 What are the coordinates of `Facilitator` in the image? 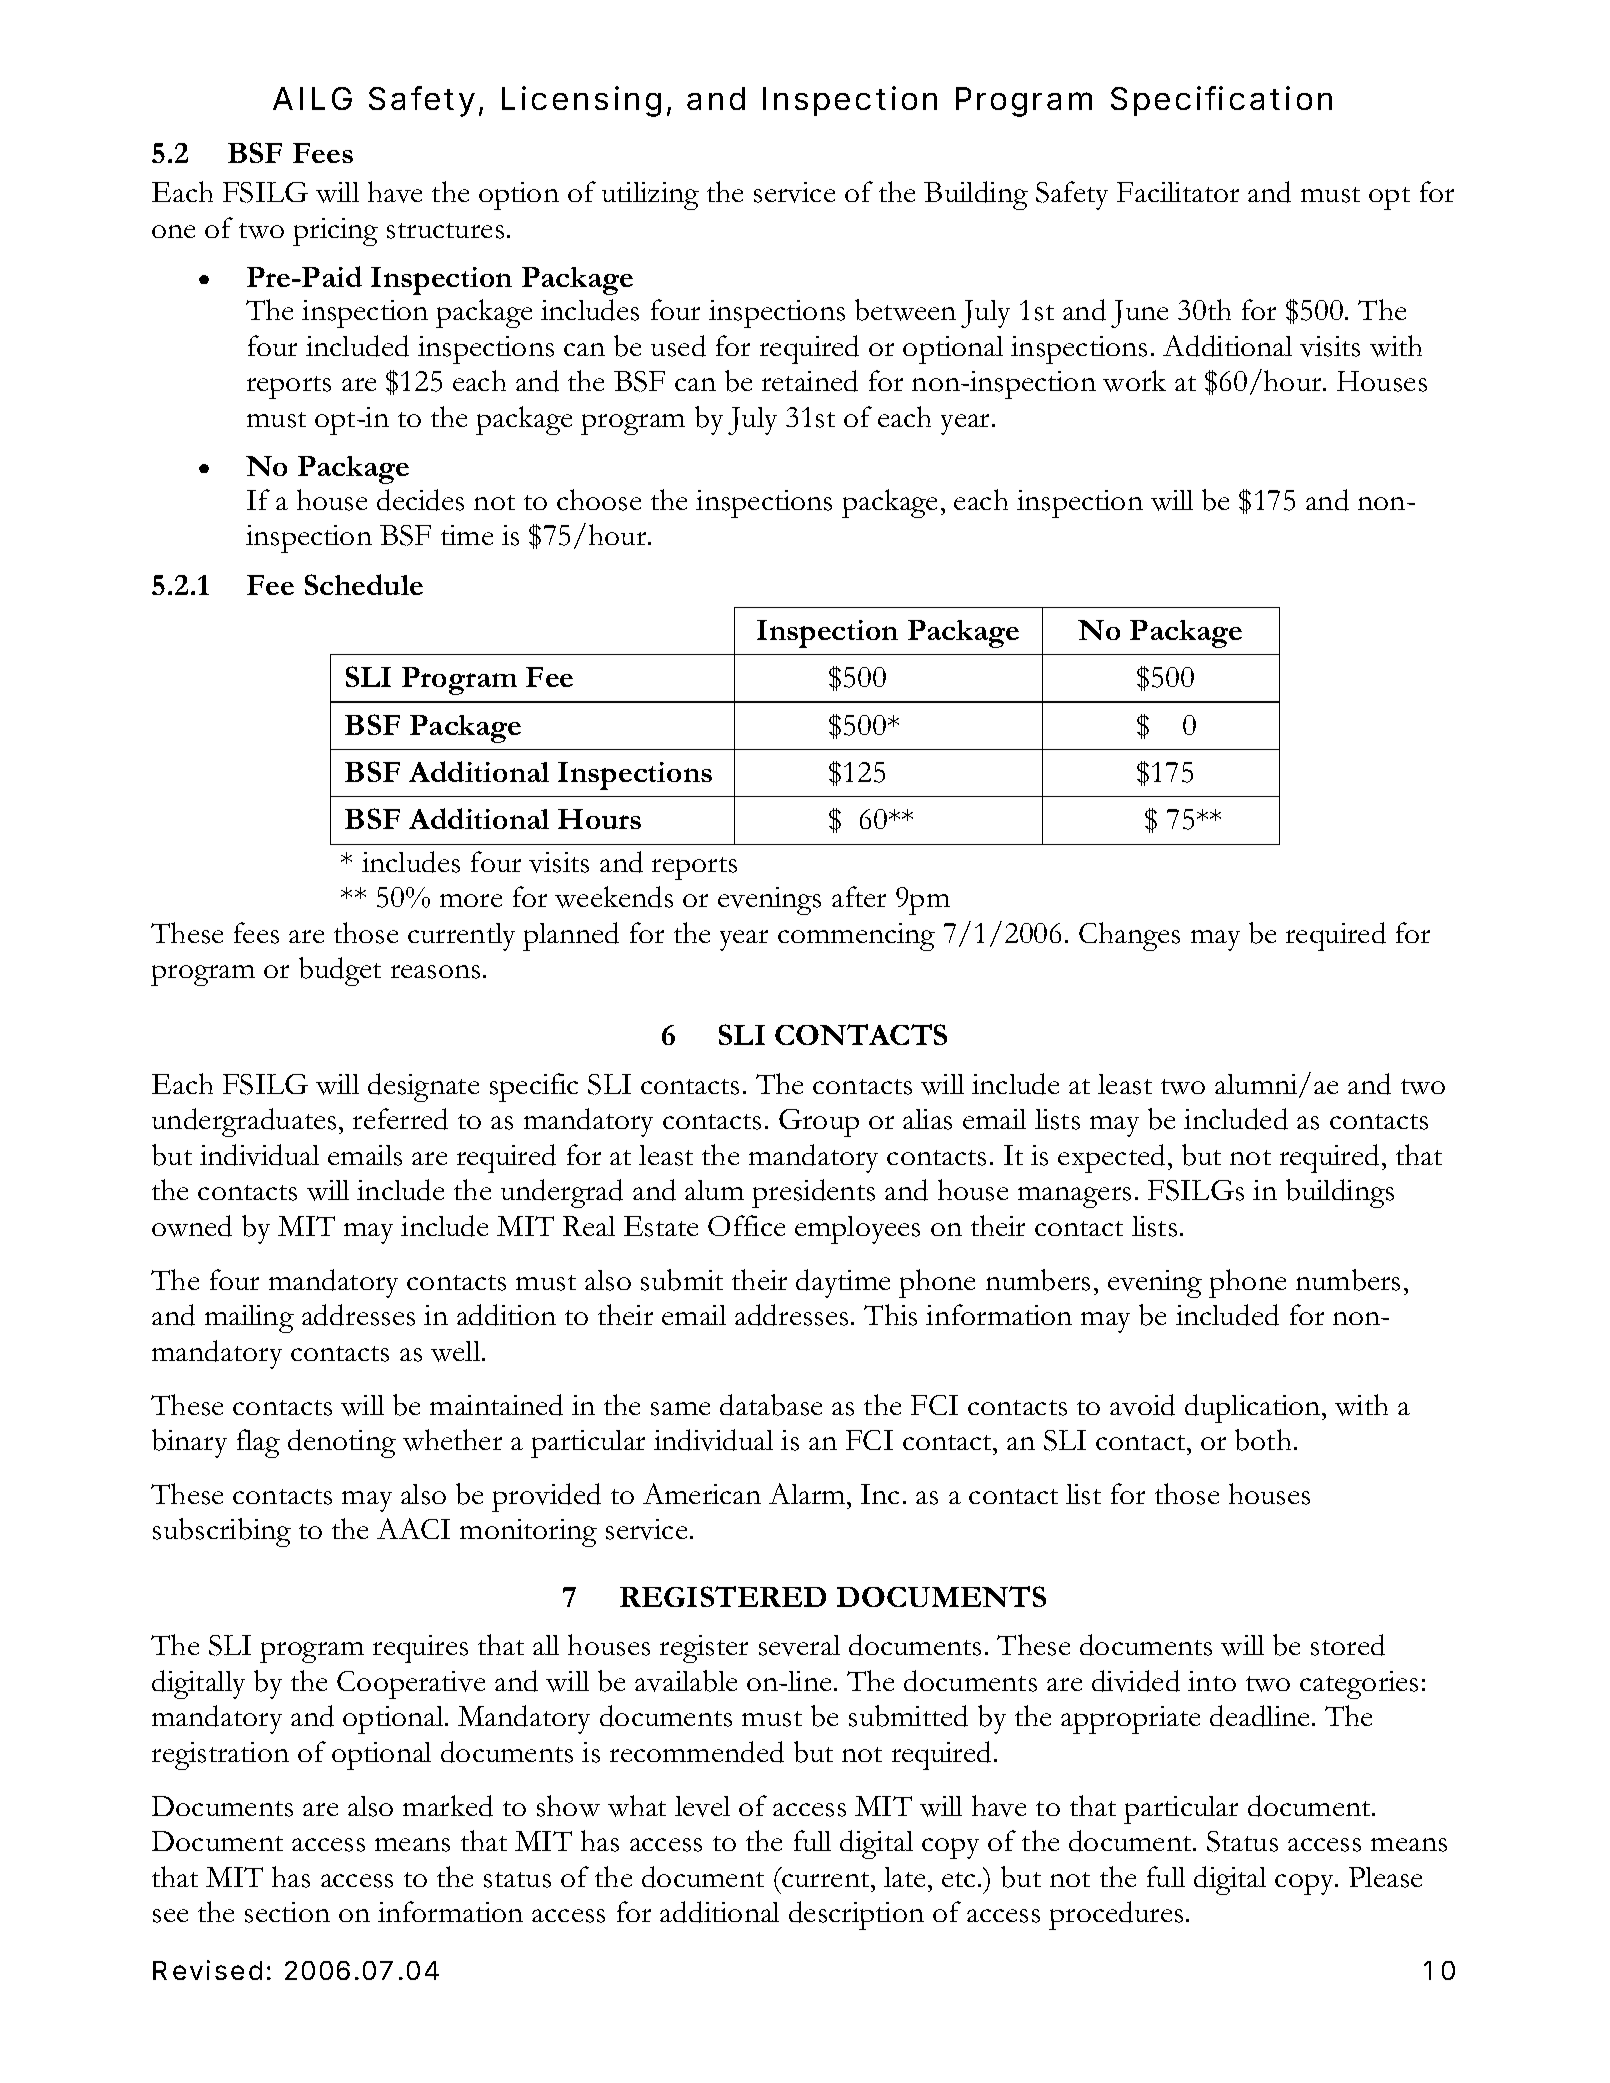 It's located at (1178, 192).
